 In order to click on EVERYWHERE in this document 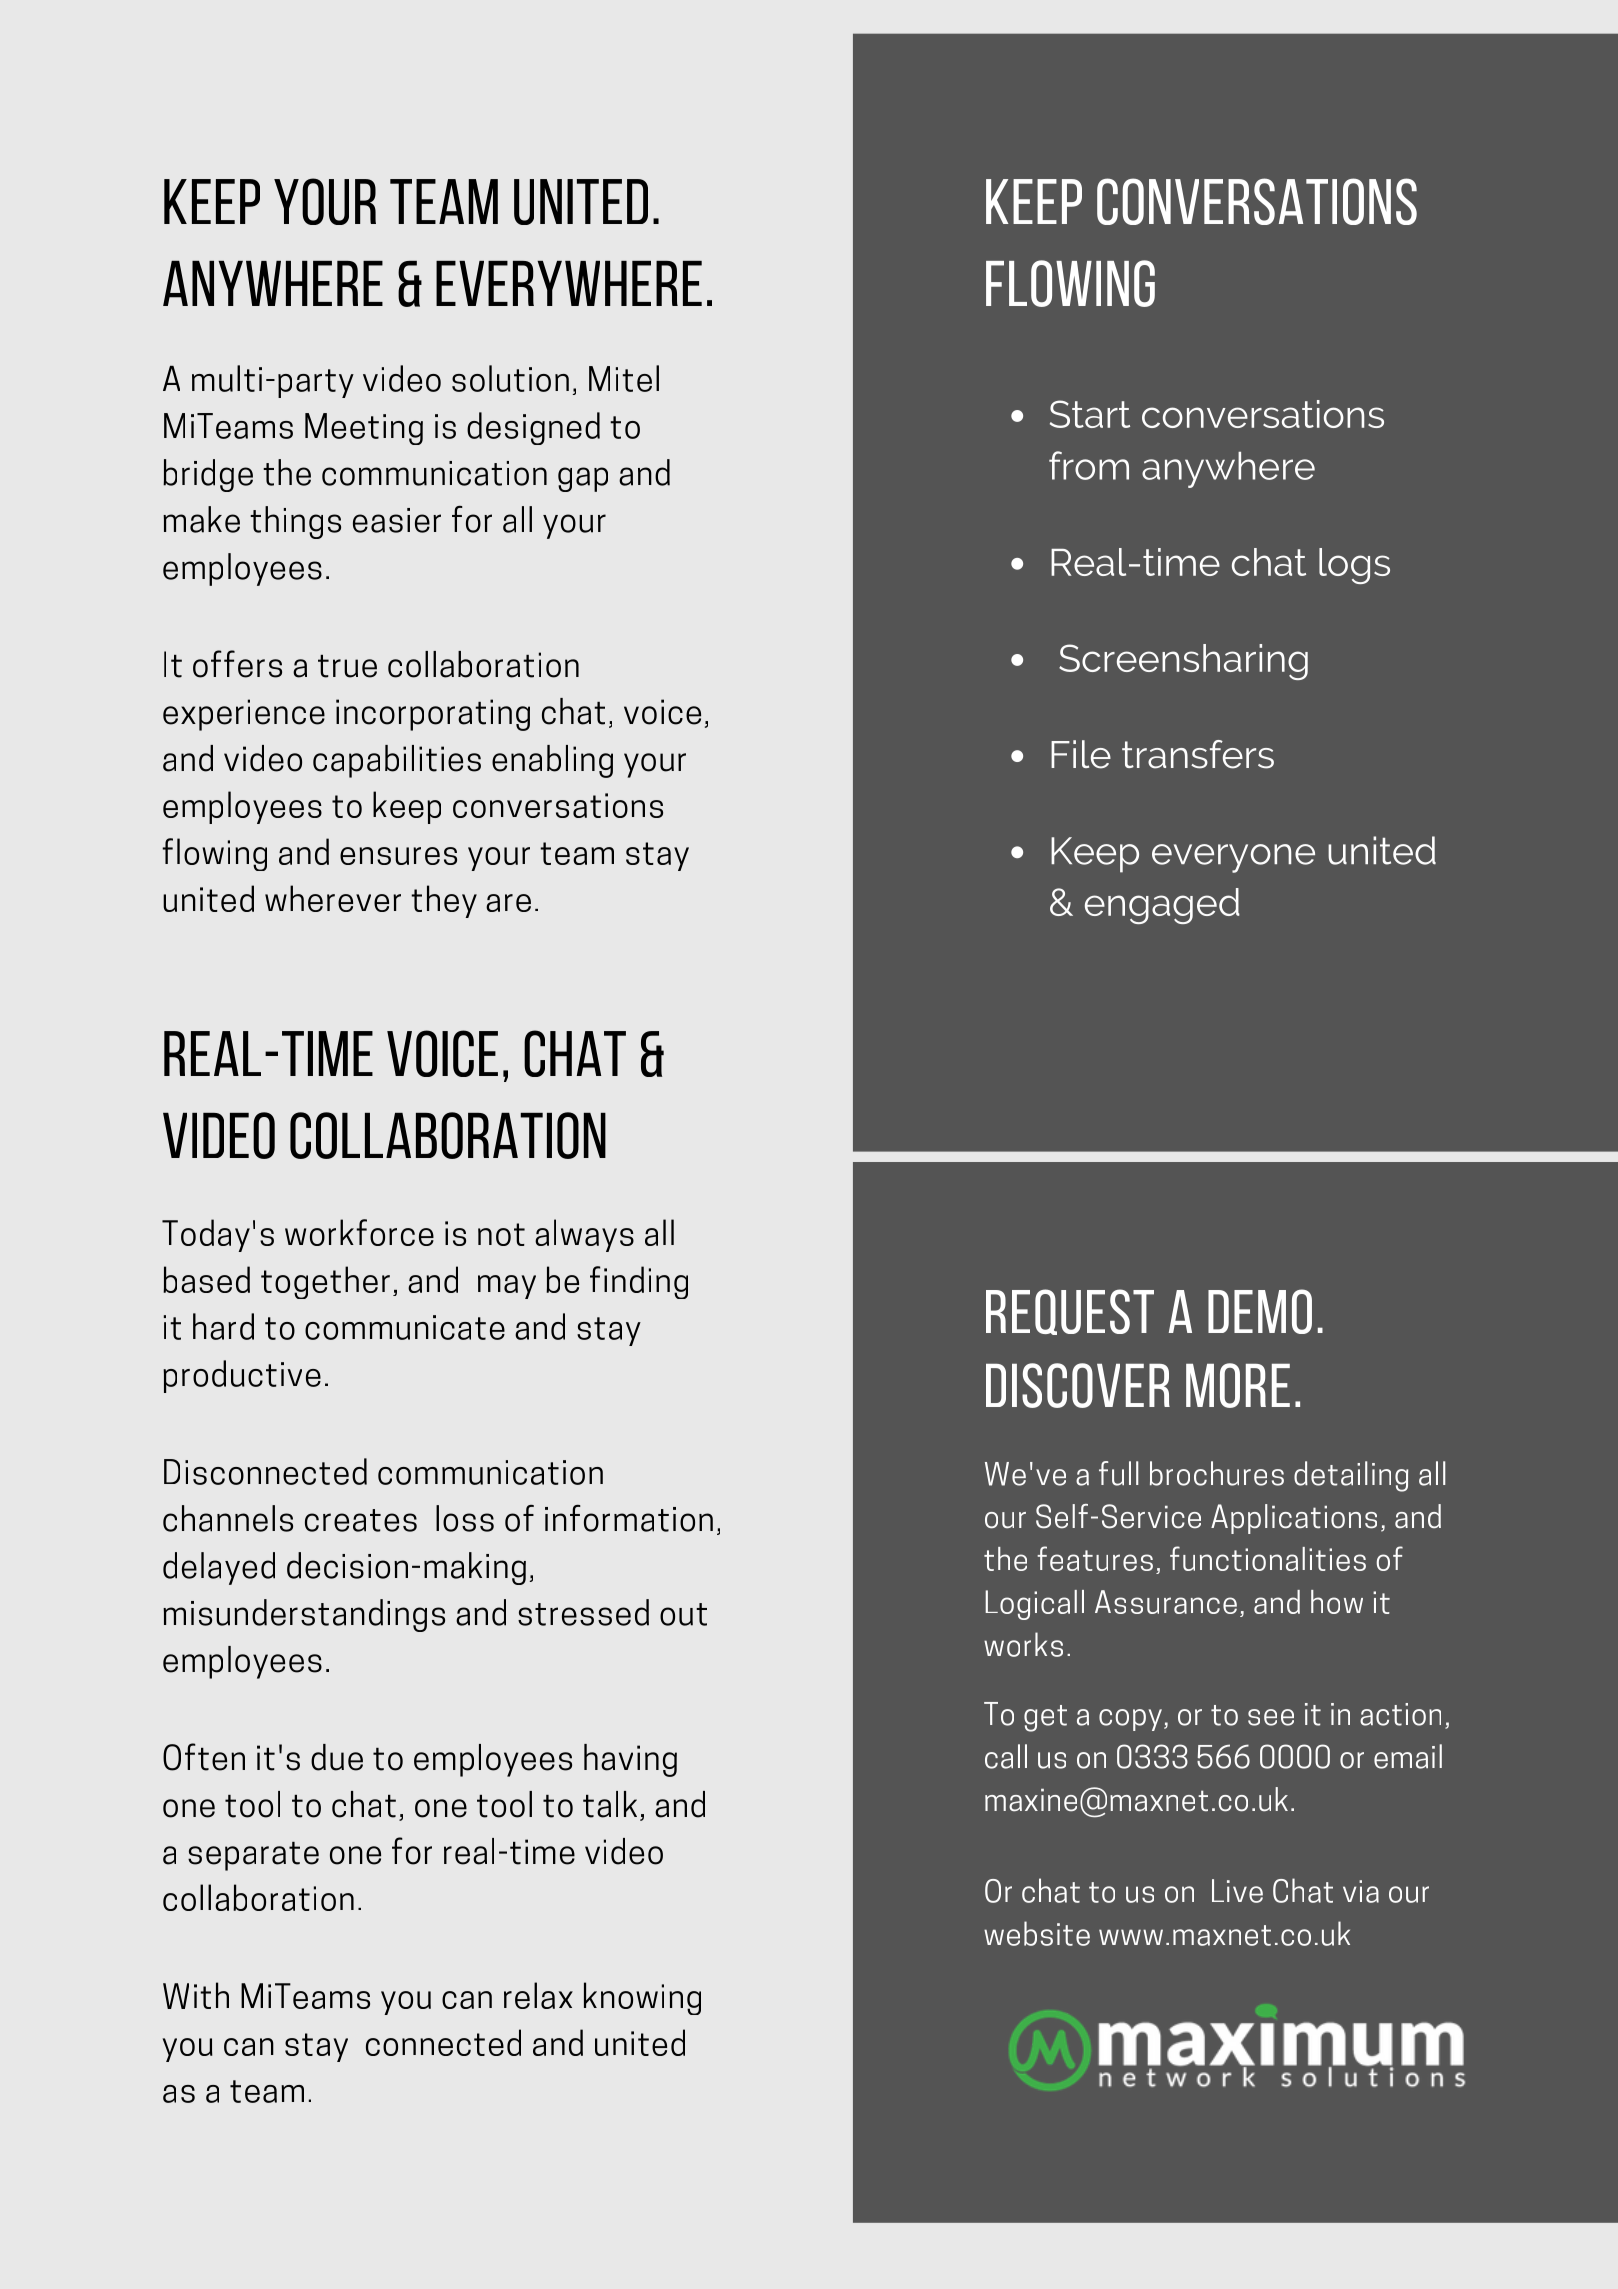, I will do `click(569, 283)`.
